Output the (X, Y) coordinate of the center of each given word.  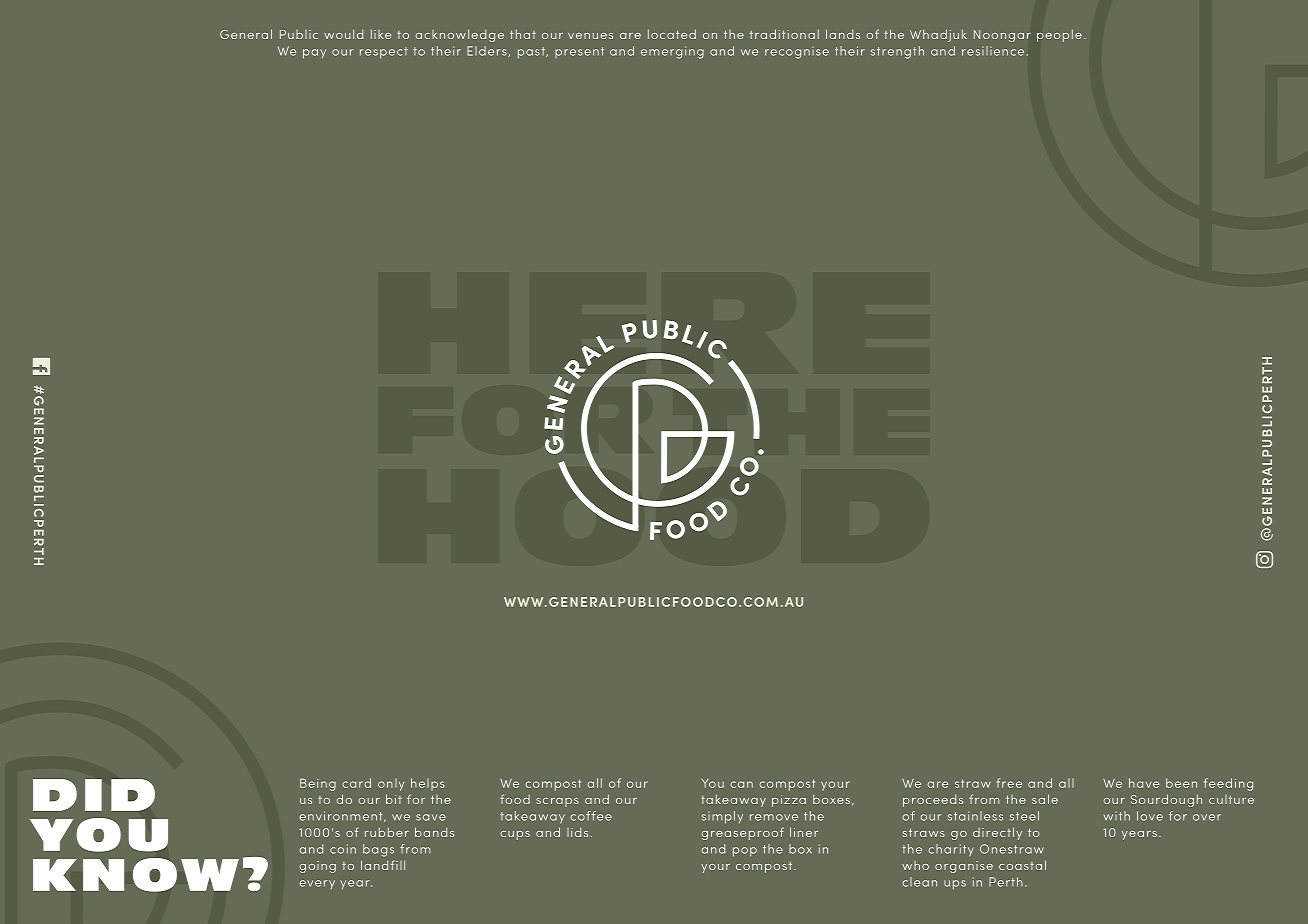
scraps (557, 802)
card (357, 783)
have (1144, 783)
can (742, 784)
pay (314, 54)
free (1009, 783)
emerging (672, 52)
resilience (993, 51)
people (1059, 35)
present (579, 52)
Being (318, 784)
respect (384, 53)
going (318, 867)
